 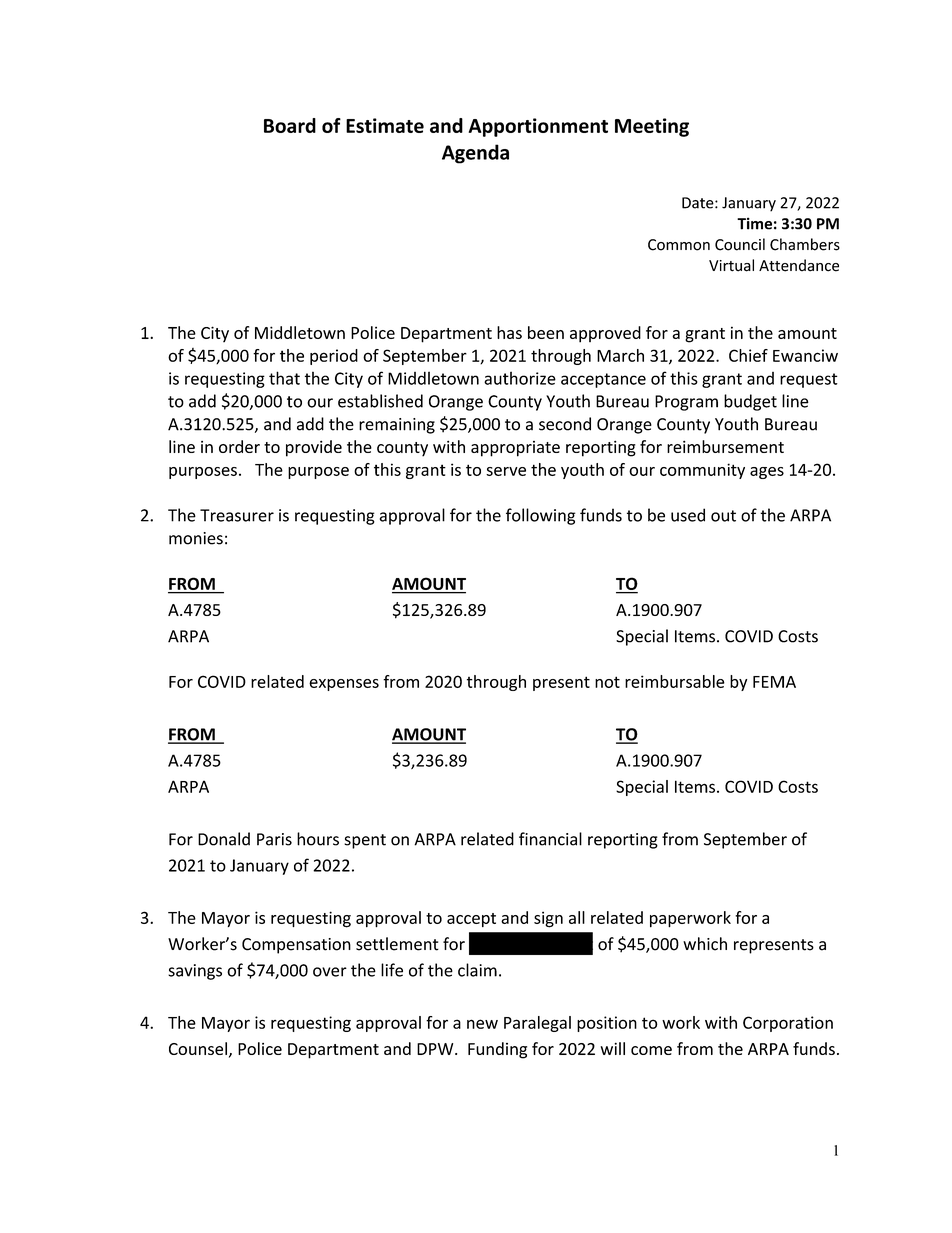 I want to click on used, so click(x=688, y=515).
